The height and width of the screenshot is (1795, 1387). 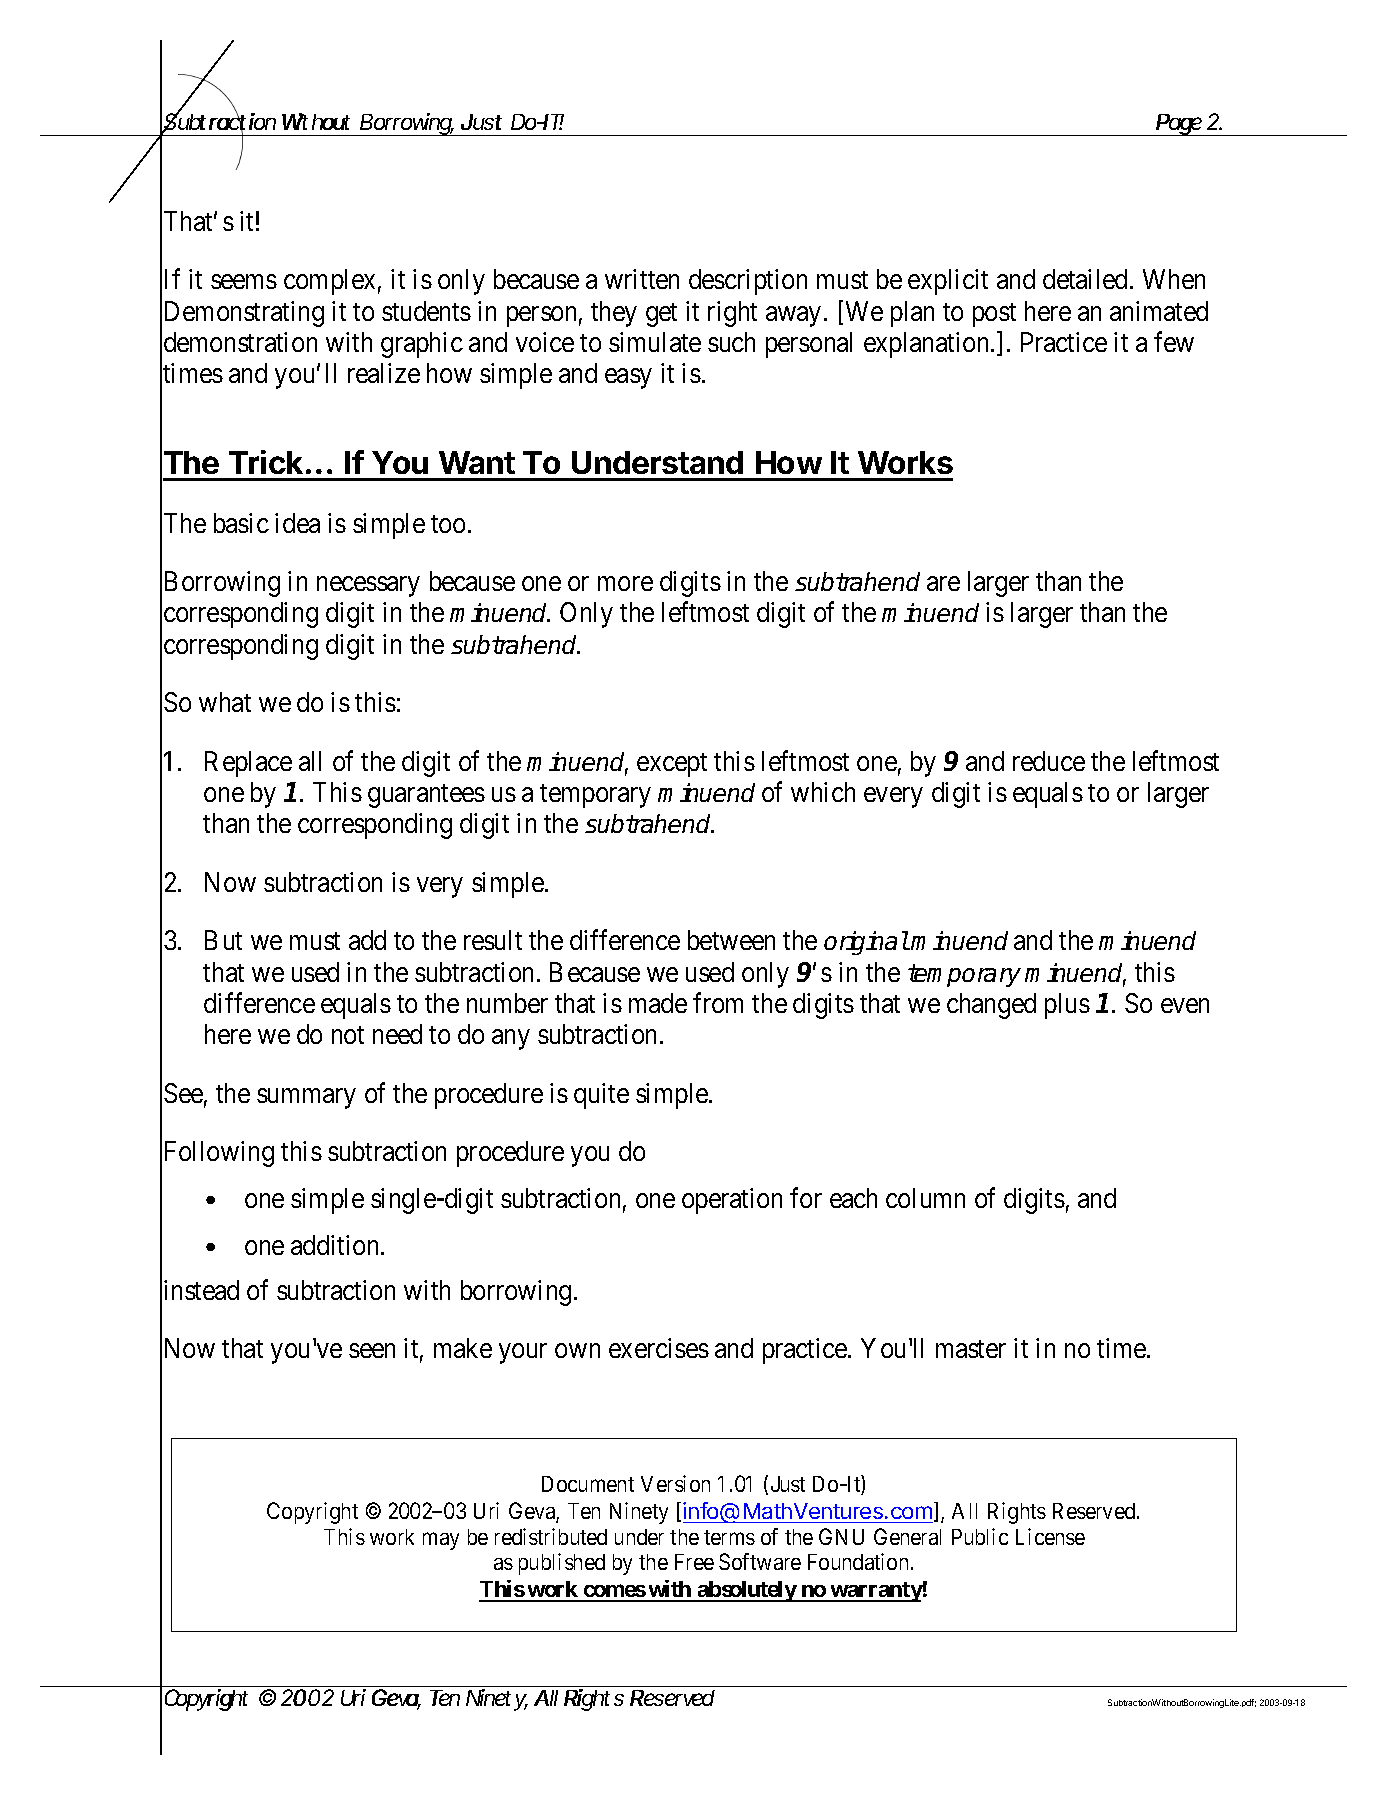 What do you see at coordinates (1049, 761) in the screenshot?
I see `reduce` at bounding box center [1049, 761].
